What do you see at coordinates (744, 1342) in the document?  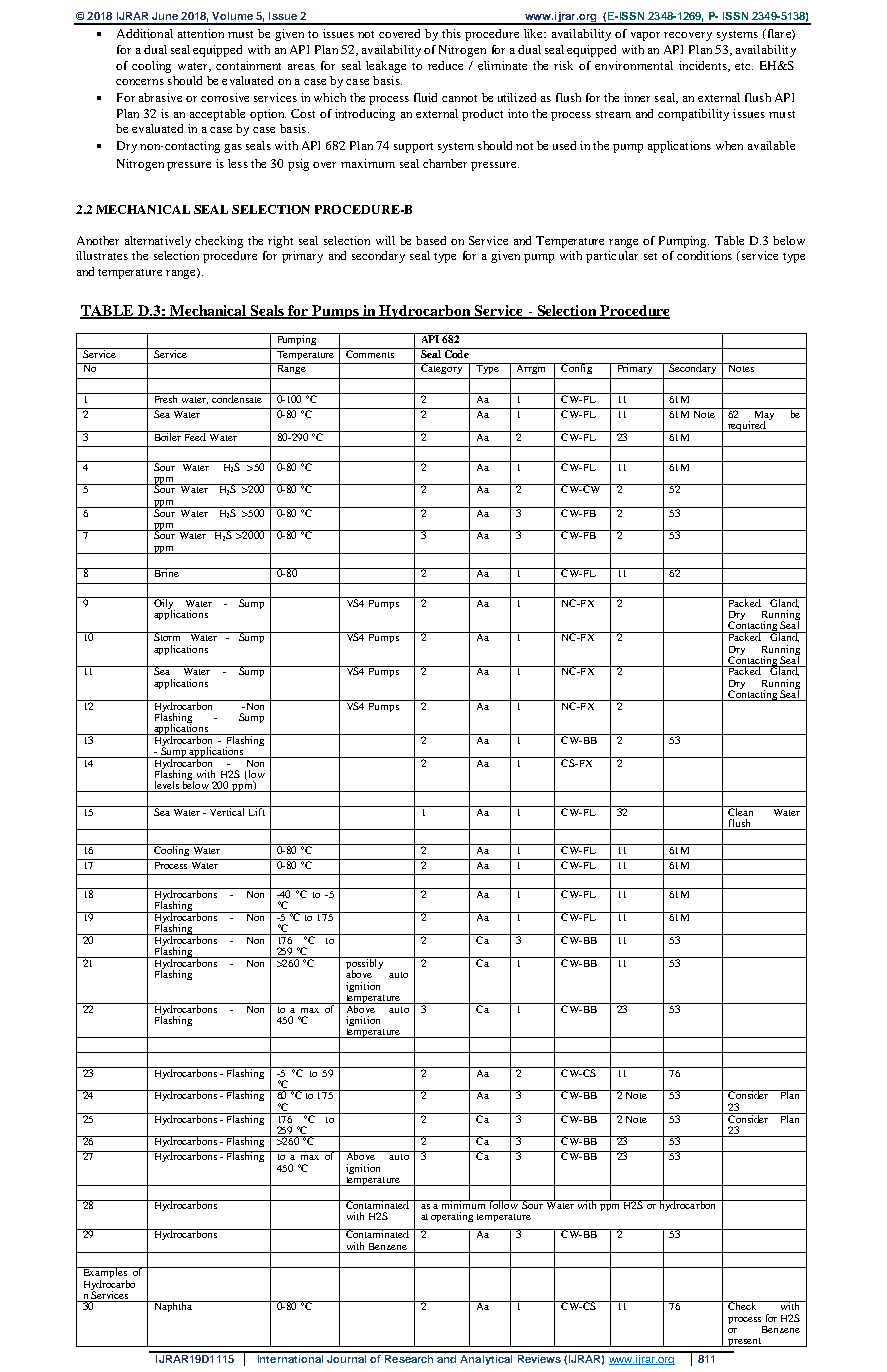 I see `present` at bounding box center [744, 1342].
